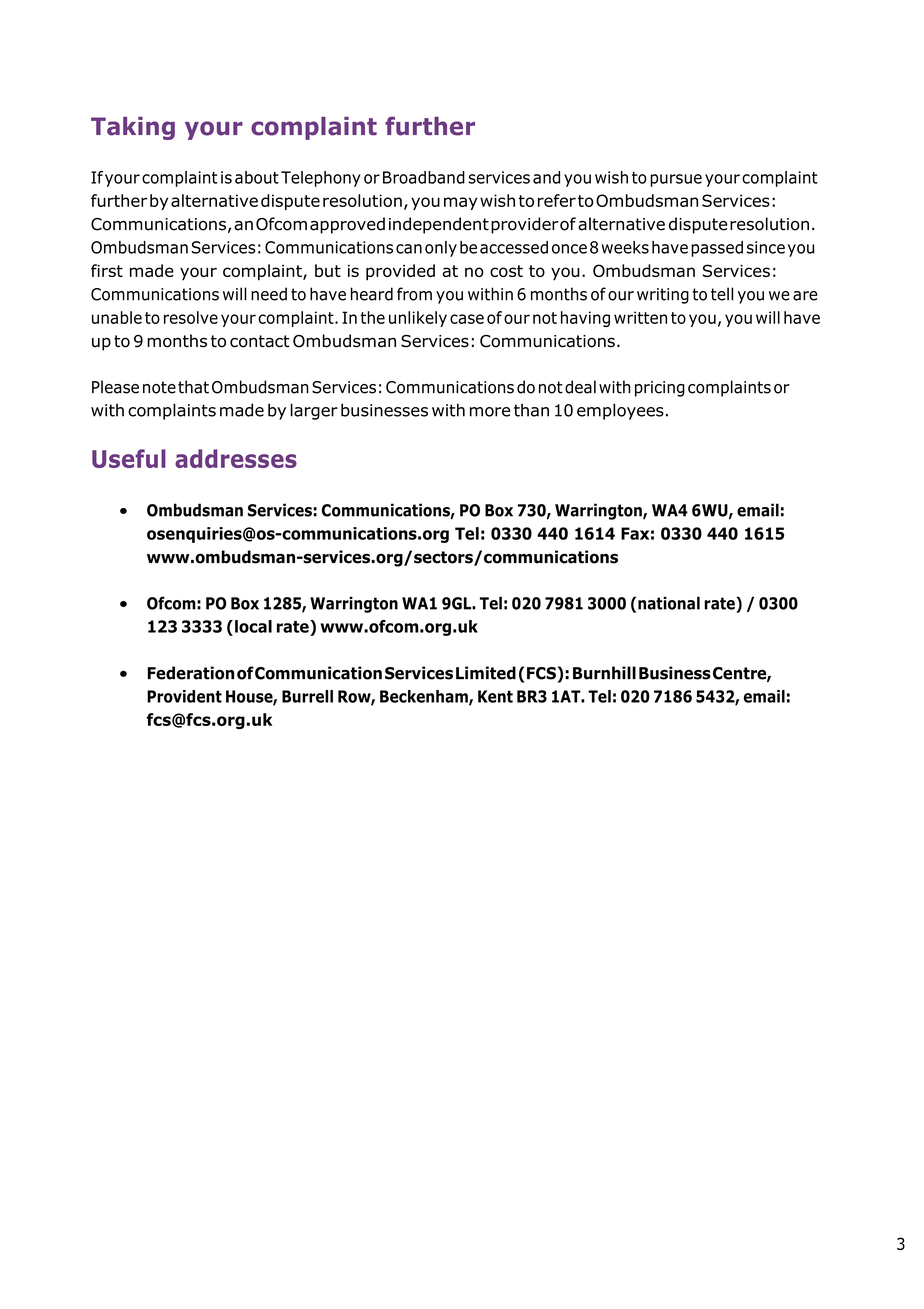  What do you see at coordinates (107, 270) in the image?
I see `first` at bounding box center [107, 270].
